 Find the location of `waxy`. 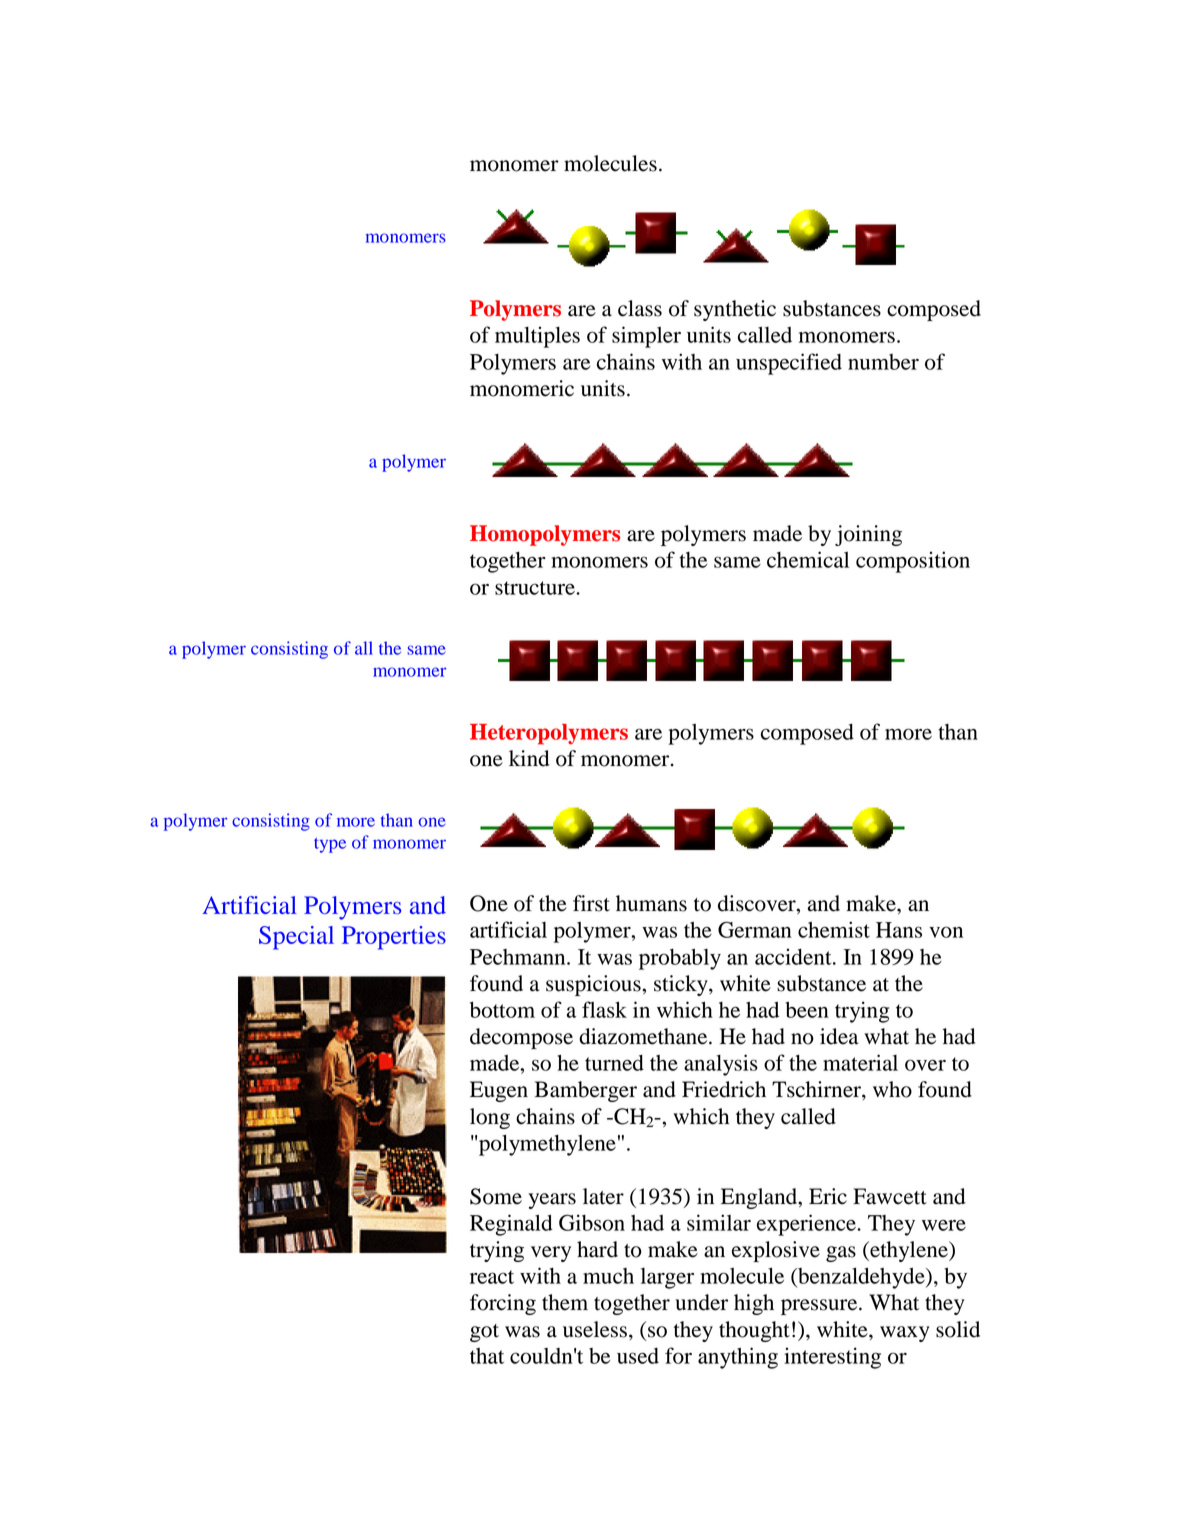

waxy is located at coordinates (905, 1334).
